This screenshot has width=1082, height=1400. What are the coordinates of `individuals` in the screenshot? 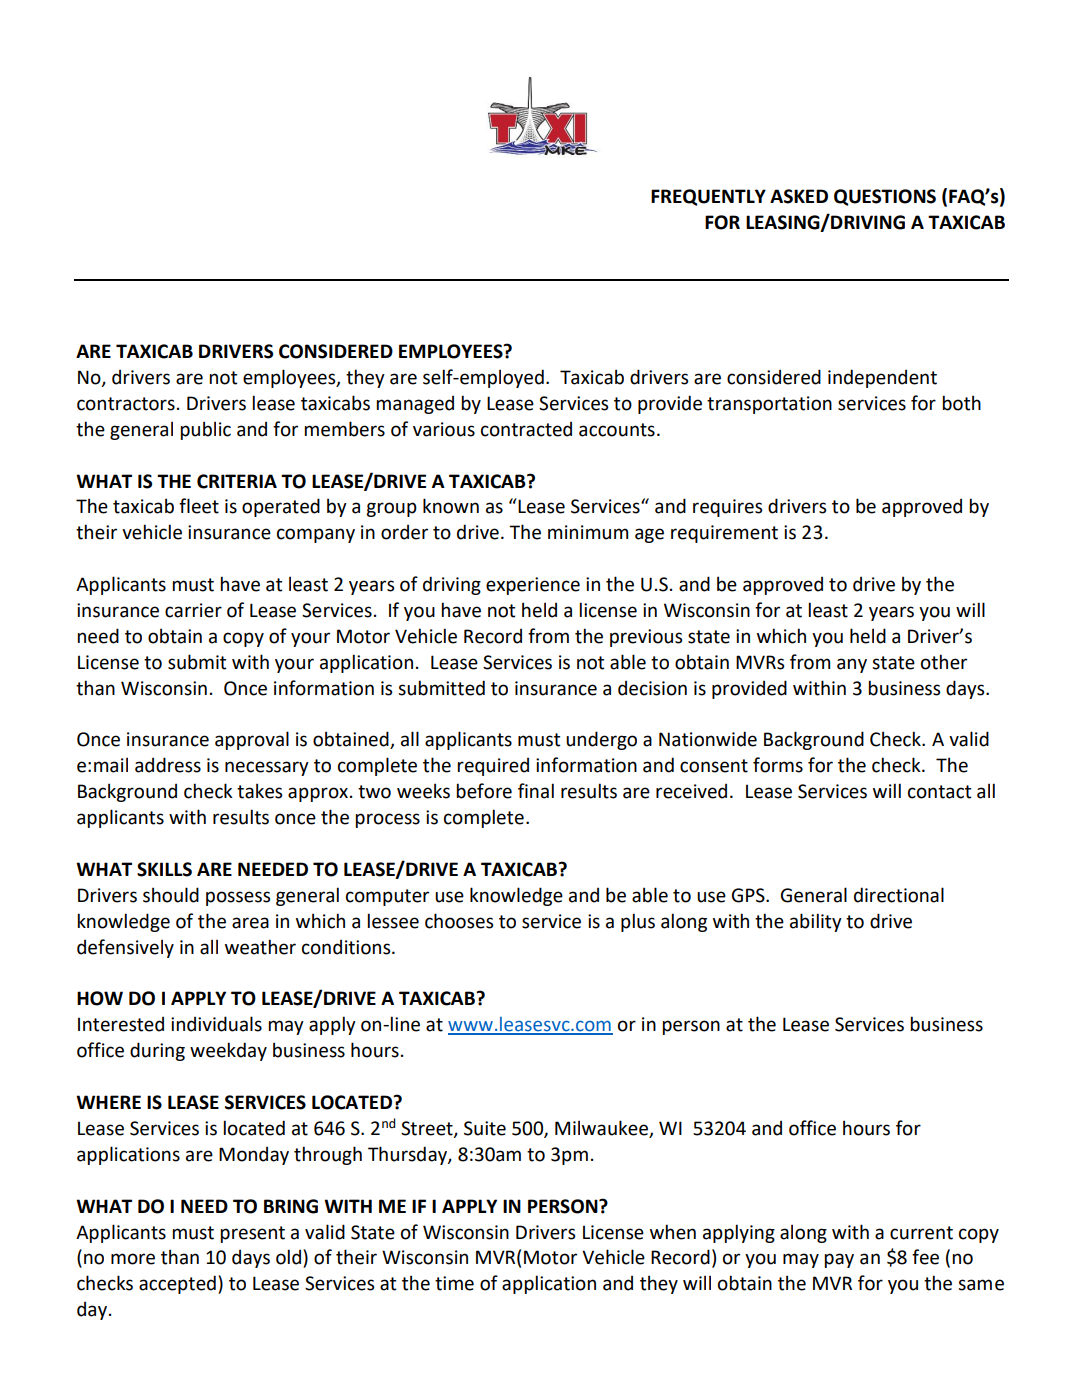 It's located at (216, 1024).
